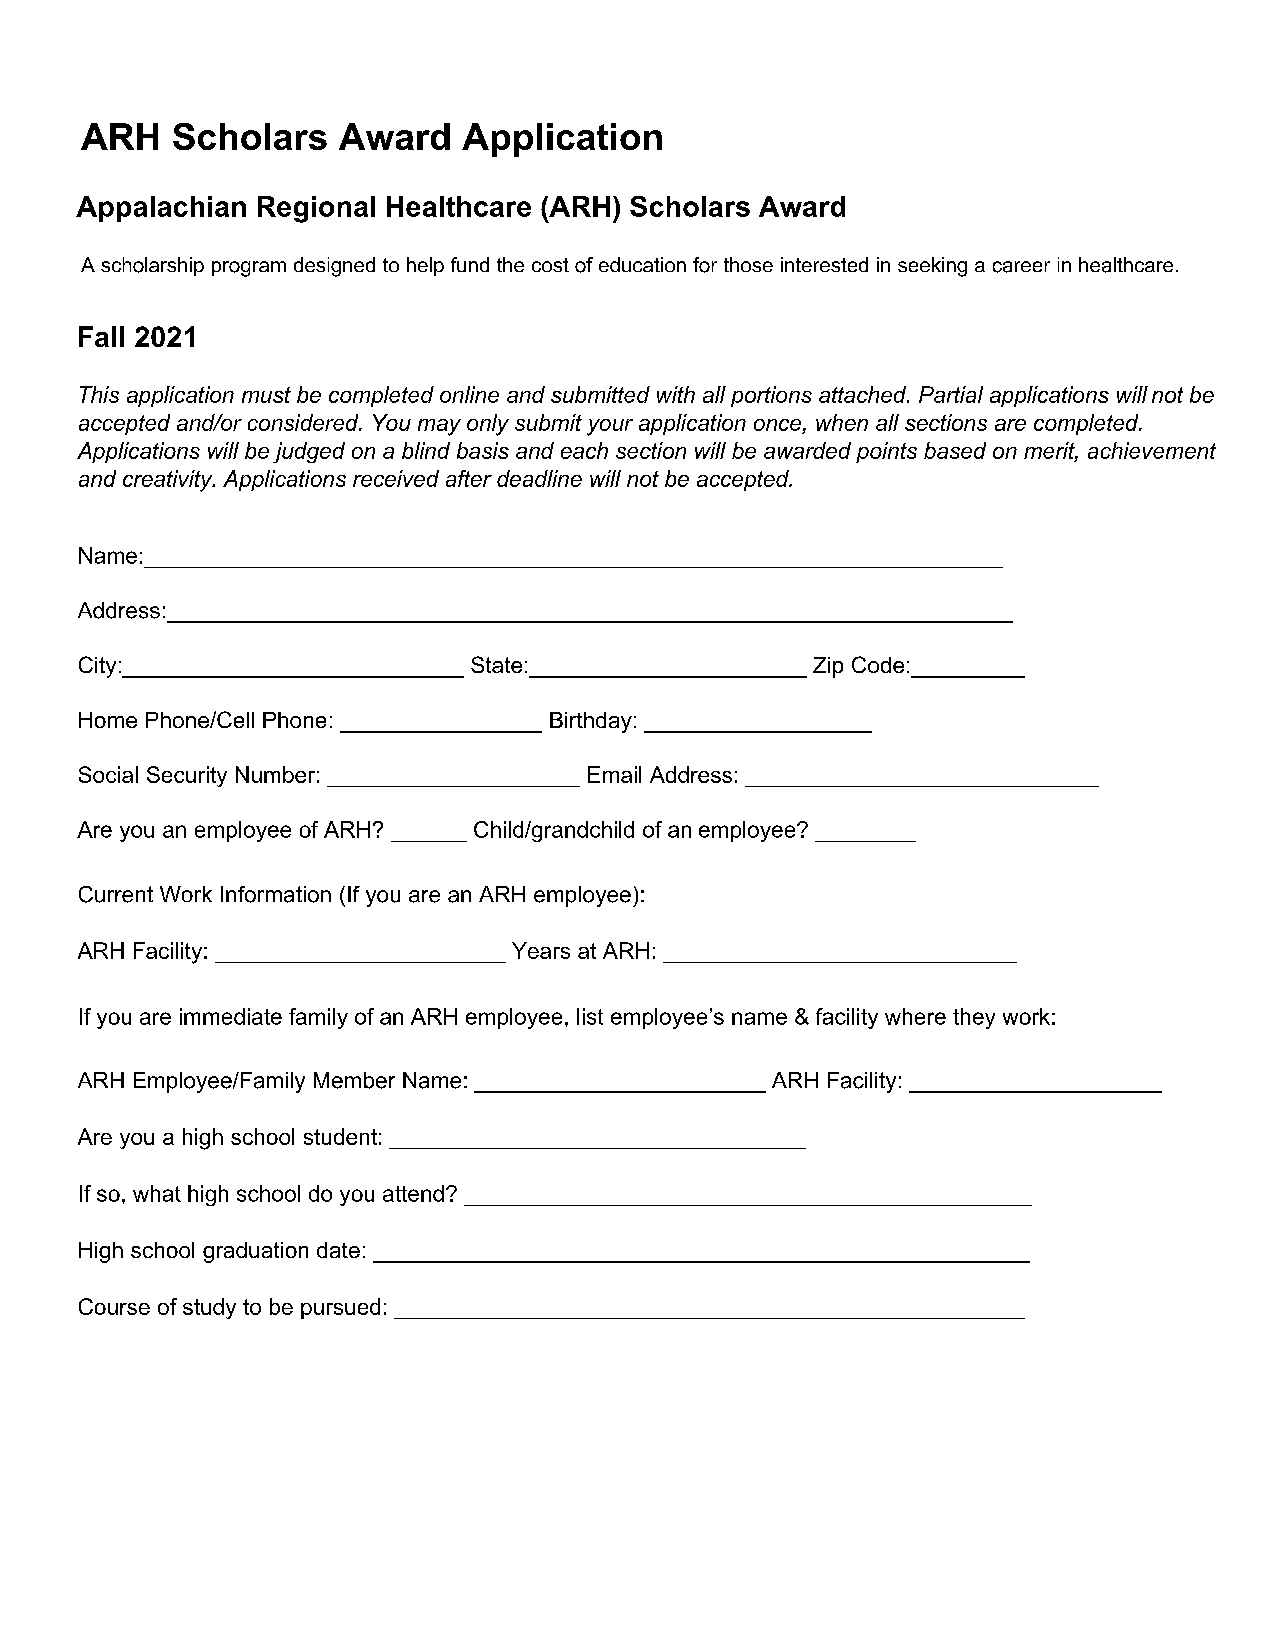  Describe the element at coordinates (249, 269) in the screenshot. I see `program` at that location.
